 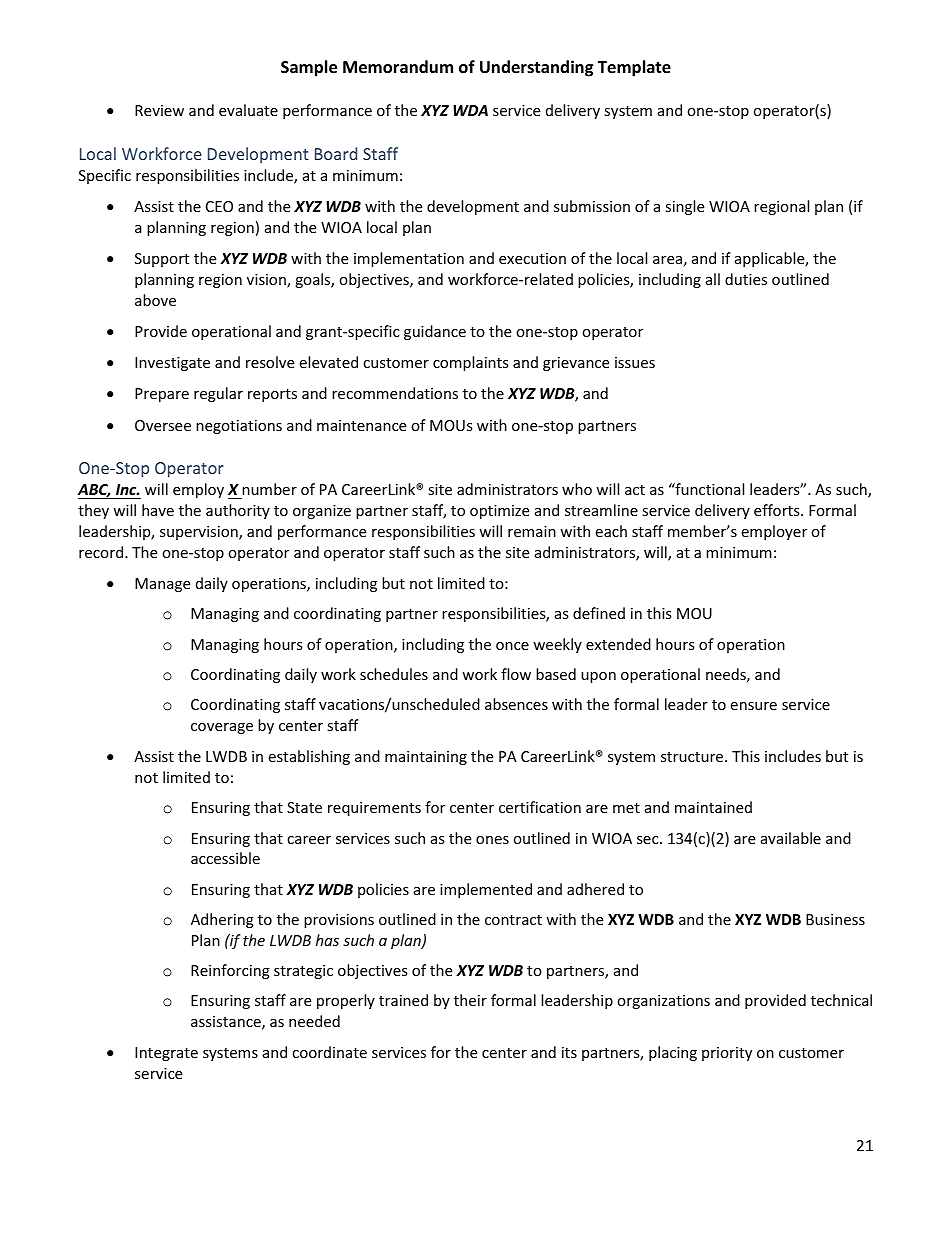 What do you see at coordinates (166, 1054) in the document?
I see `Integrate` at bounding box center [166, 1054].
